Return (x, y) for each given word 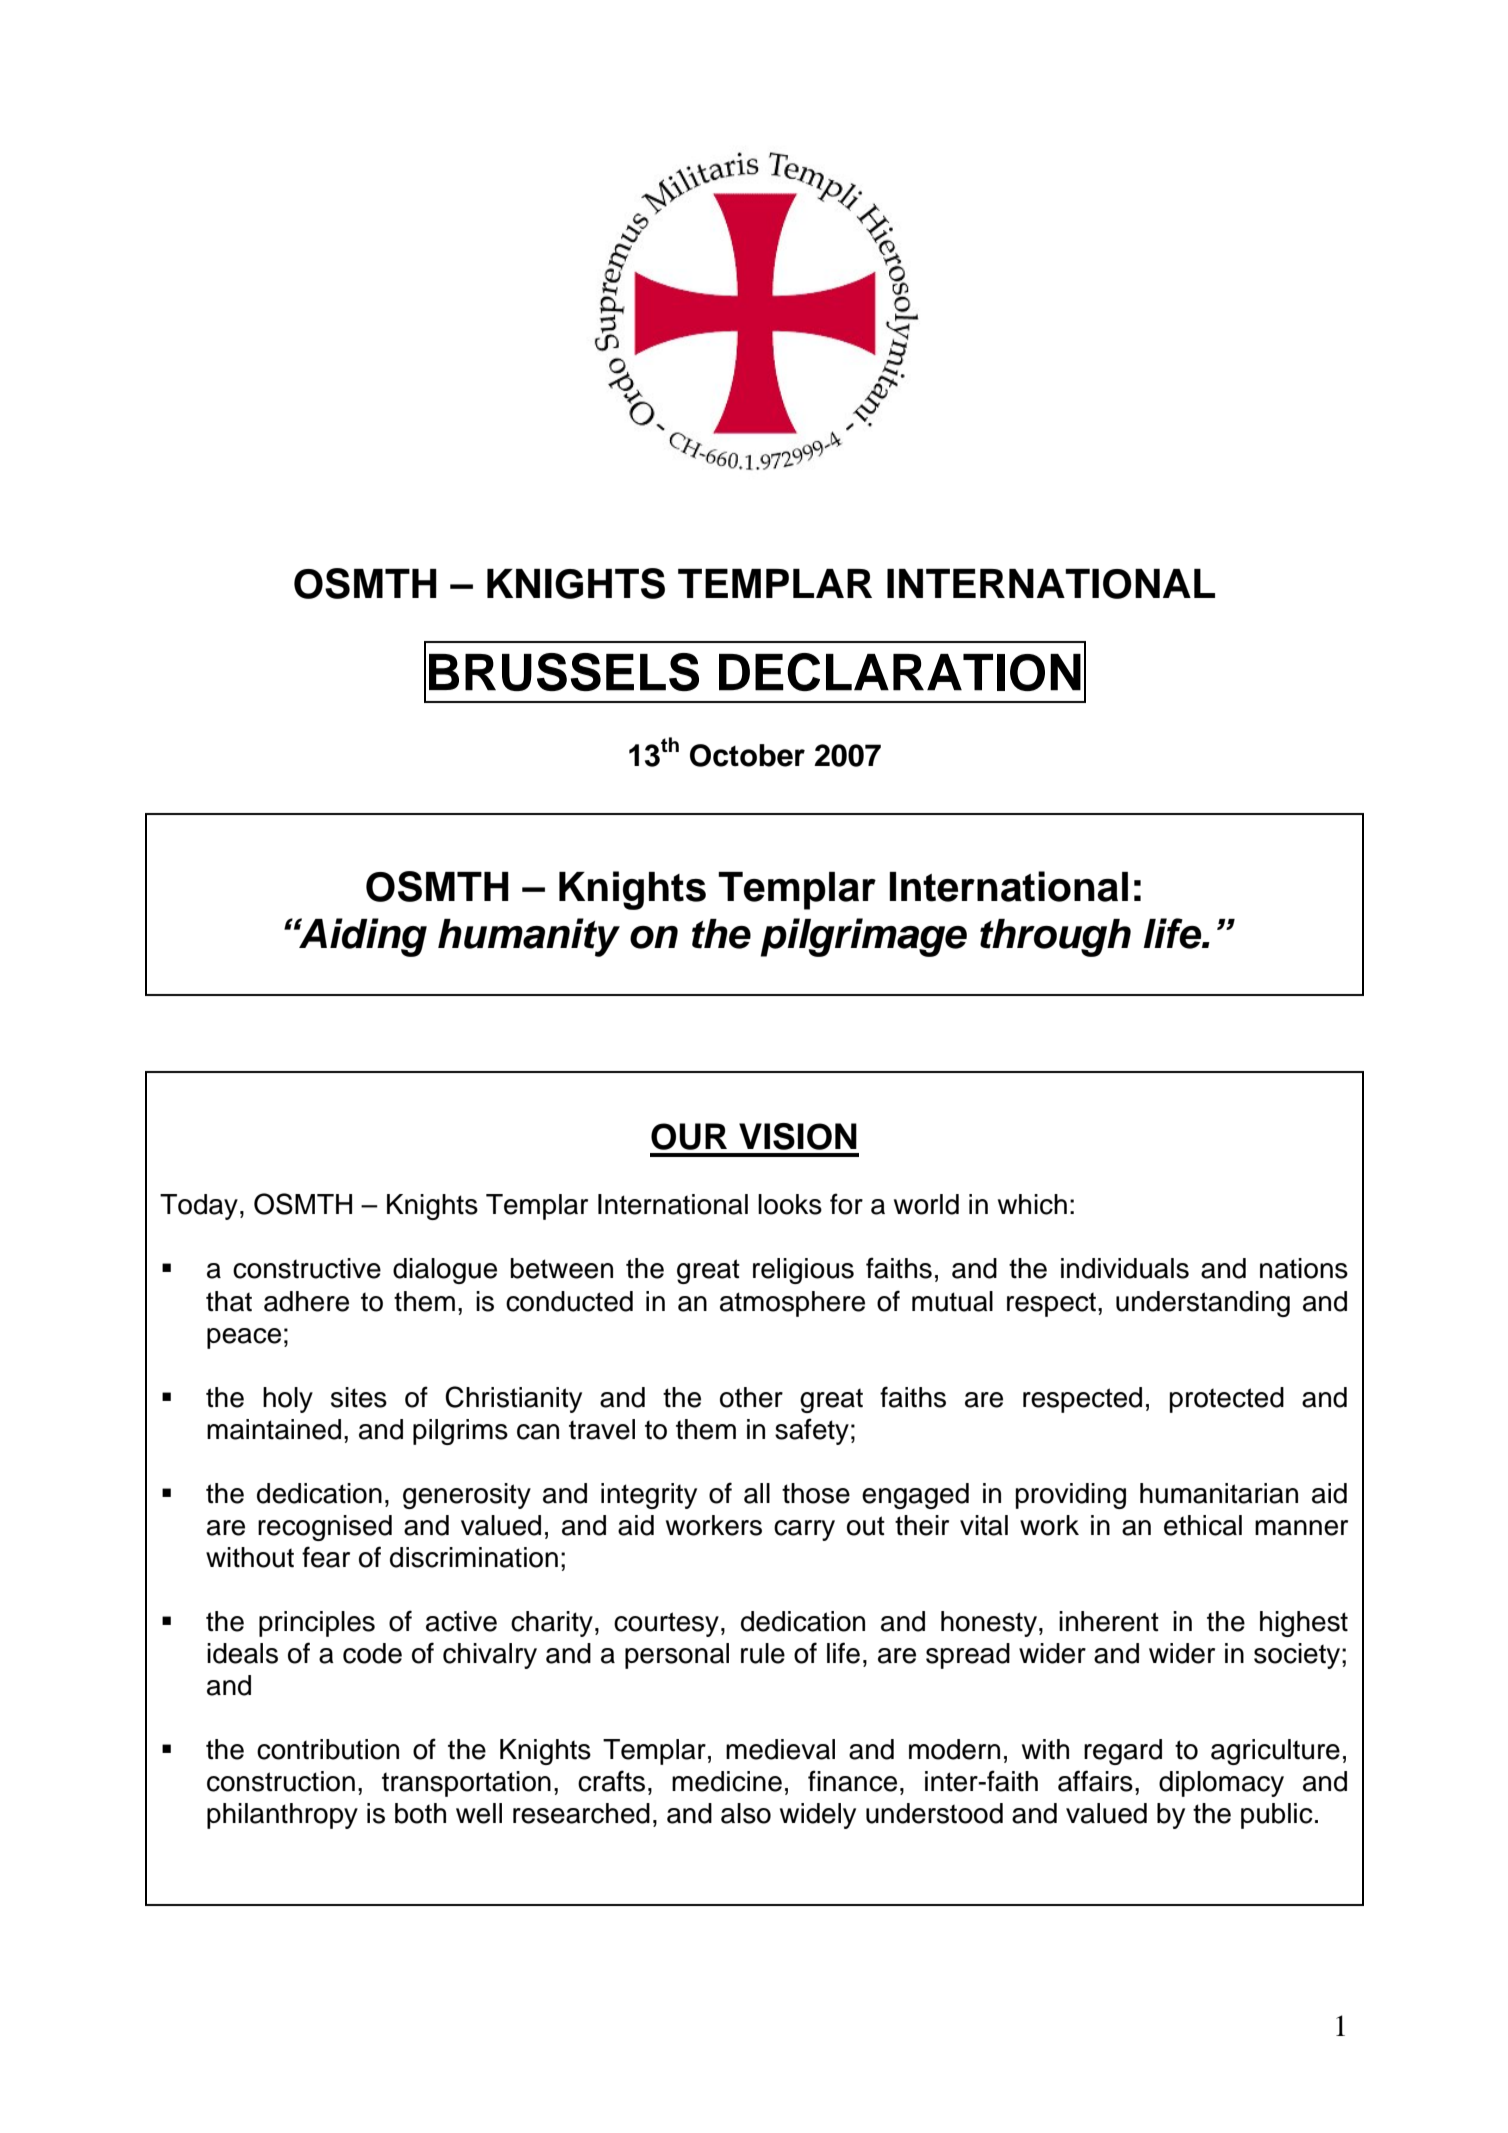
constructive (307, 1268)
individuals (1125, 1268)
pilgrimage (863, 937)
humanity (529, 937)
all (757, 1493)
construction (281, 1781)
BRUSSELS (564, 672)
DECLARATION (900, 672)
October (747, 755)
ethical (1203, 1525)
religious (803, 1271)
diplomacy (1221, 1784)
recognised (325, 1528)
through (1055, 938)
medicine (727, 1781)
